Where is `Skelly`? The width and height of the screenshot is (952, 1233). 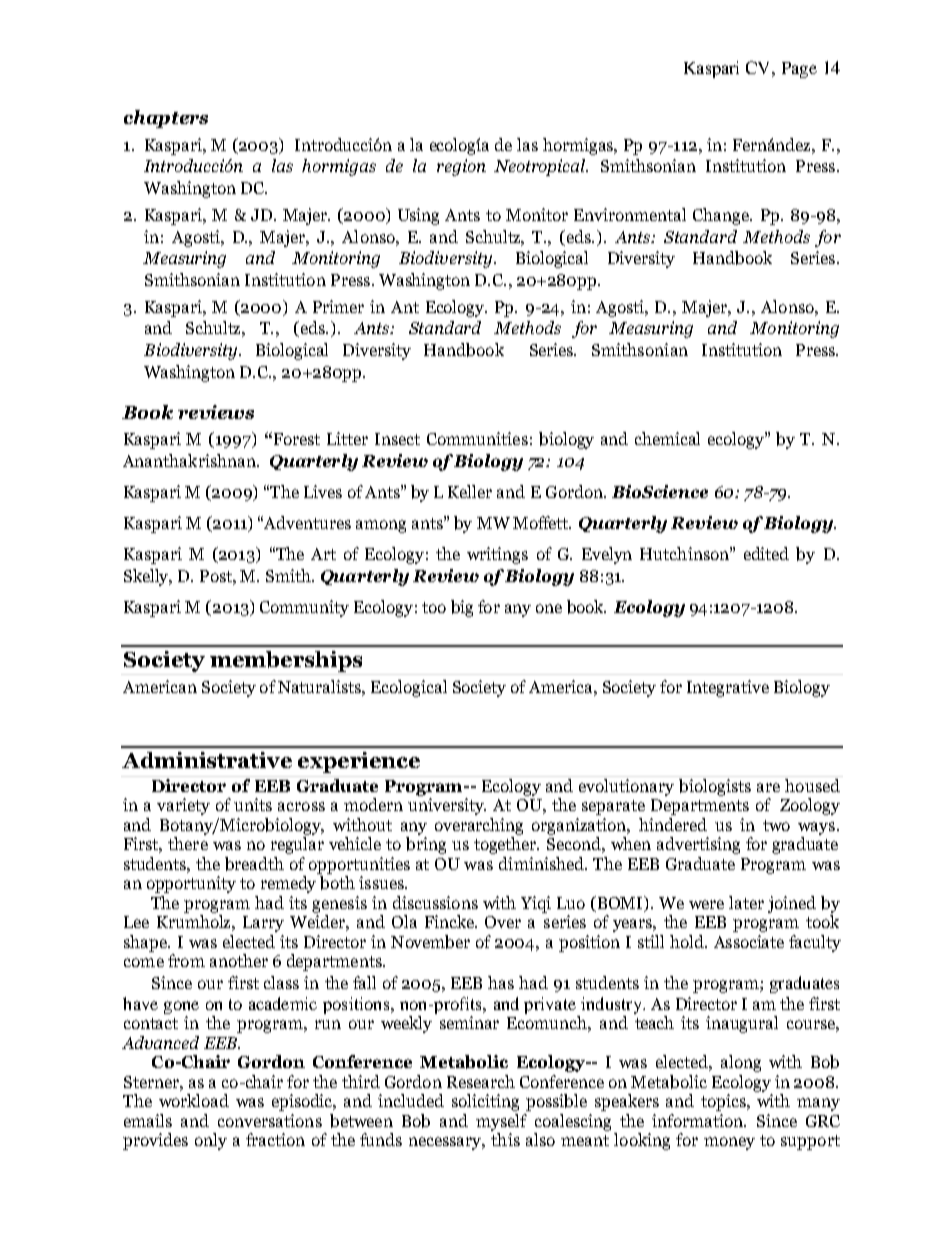 Skelly is located at coordinates (147, 577).
